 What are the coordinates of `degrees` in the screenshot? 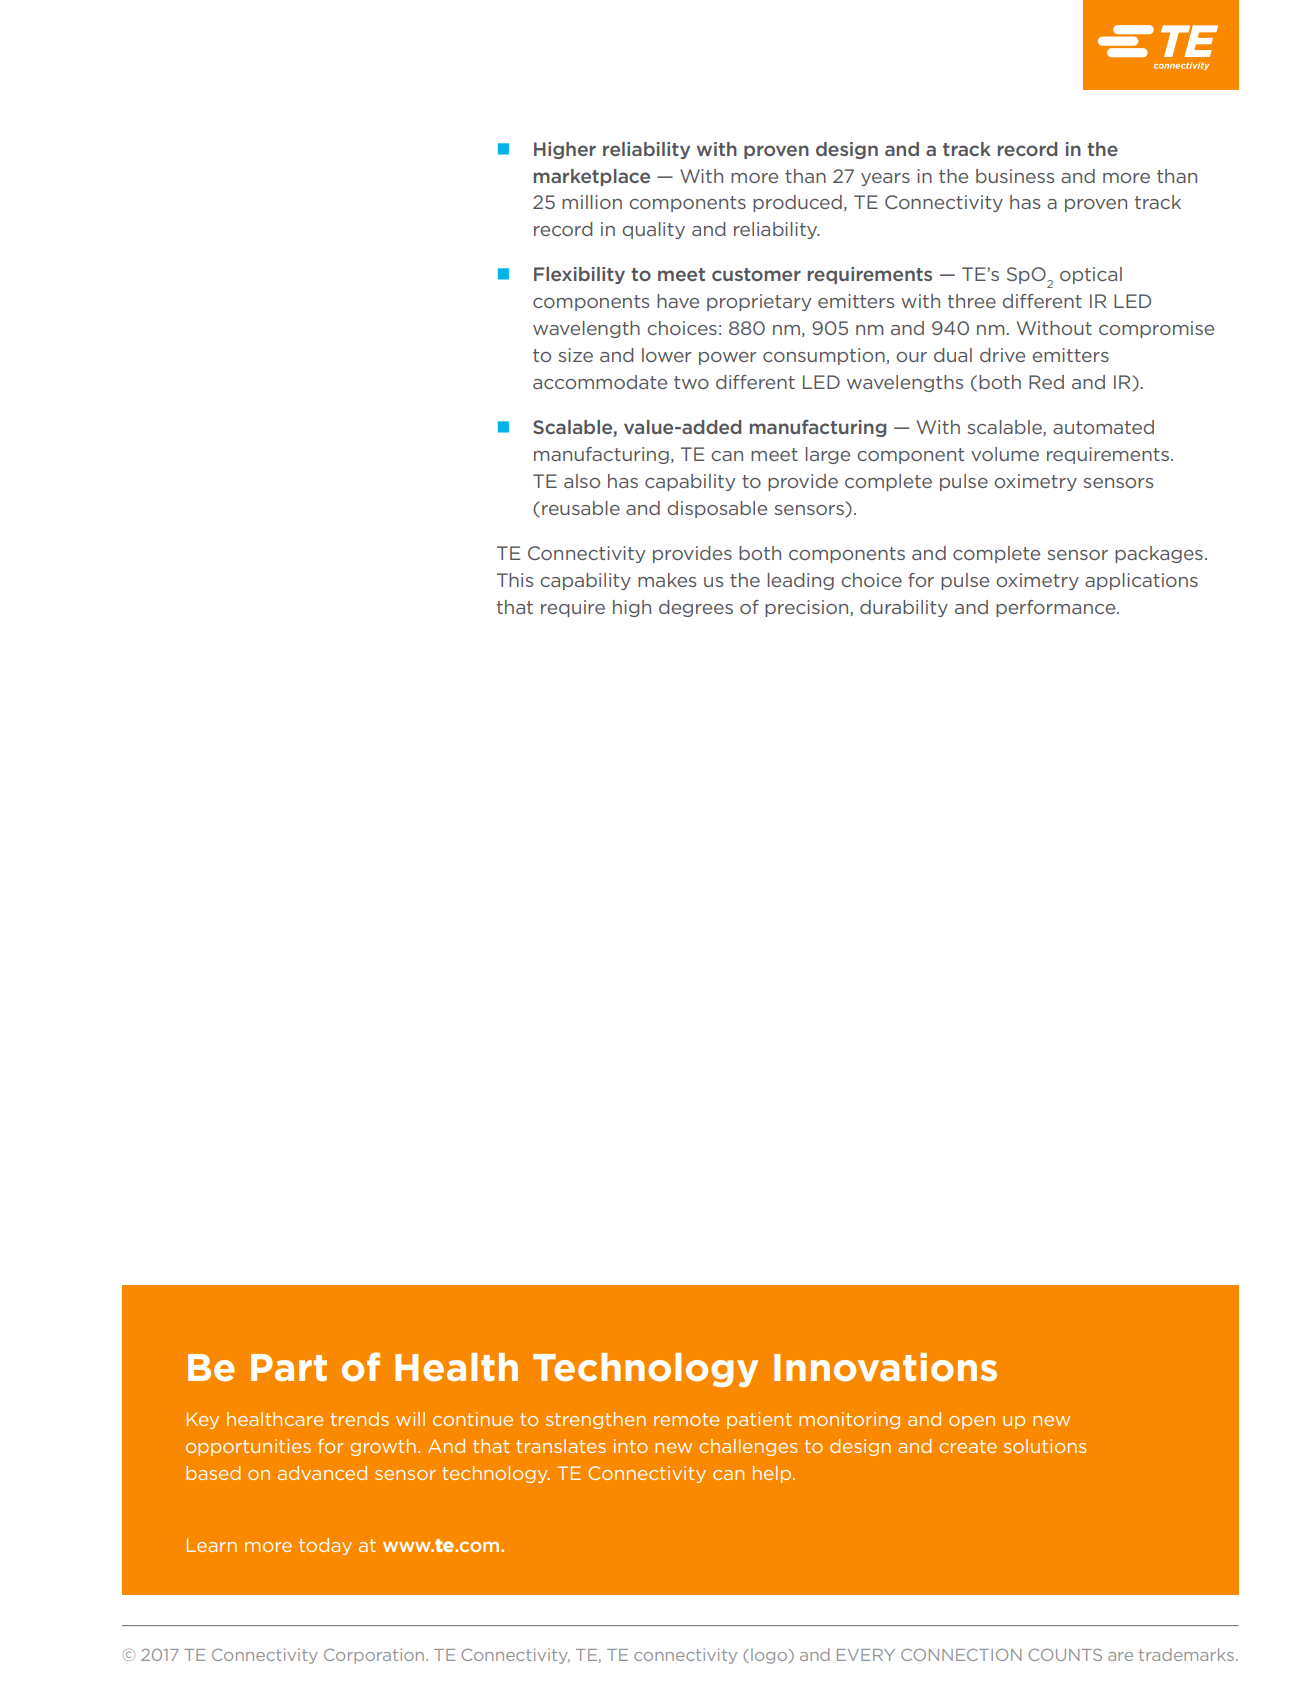 It's located at (696, 608).
